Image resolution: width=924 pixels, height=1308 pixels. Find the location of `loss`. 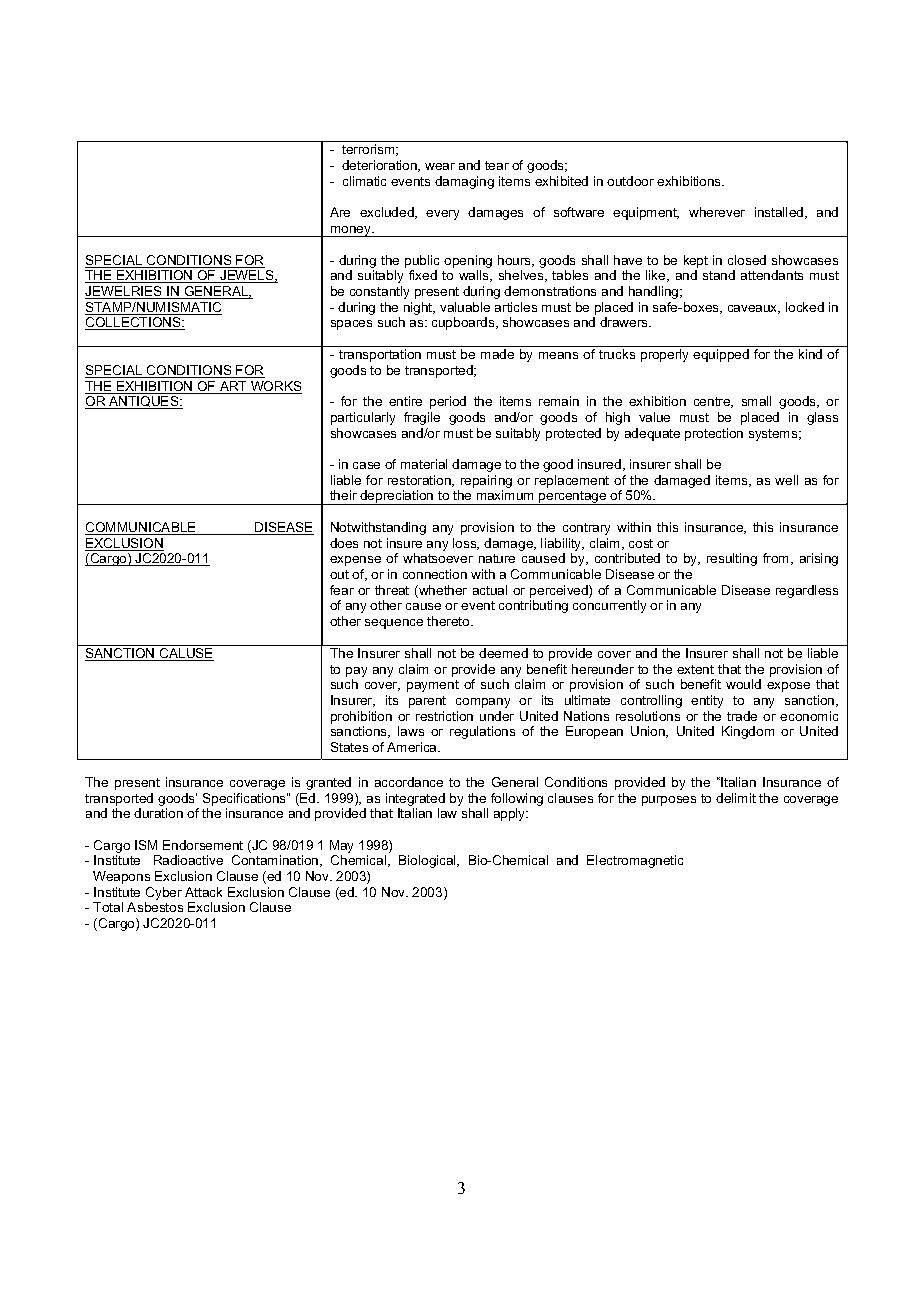

loss is located at coordinates (466, 544).
